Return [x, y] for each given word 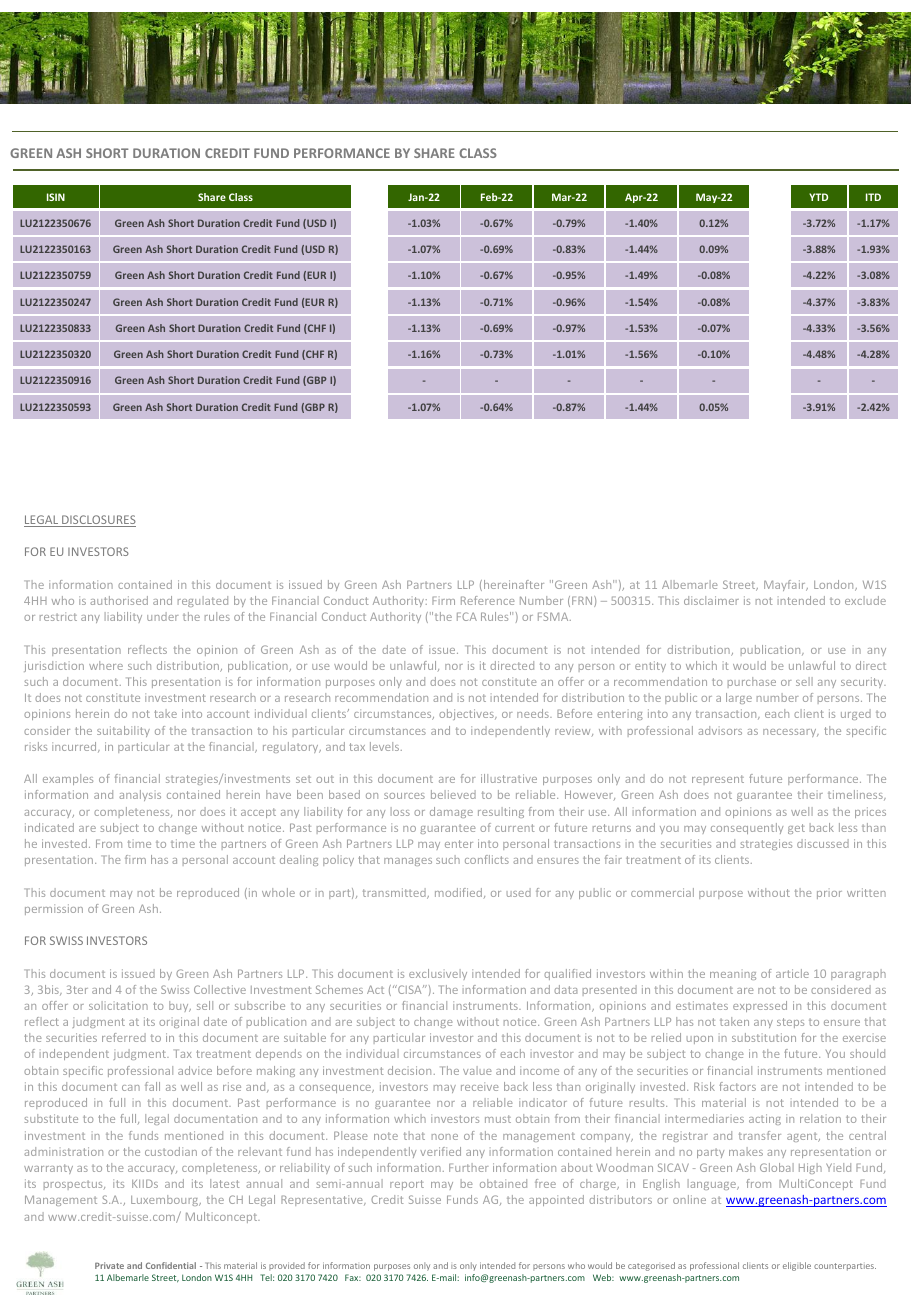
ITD [873, 197]
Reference [488, 600]
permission [54, 909]
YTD [818, 197]
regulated [203, 601]
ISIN [56, 197]
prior [829, 895]
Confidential [171, 1265]
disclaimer [711, 600]
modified [460, 893]
